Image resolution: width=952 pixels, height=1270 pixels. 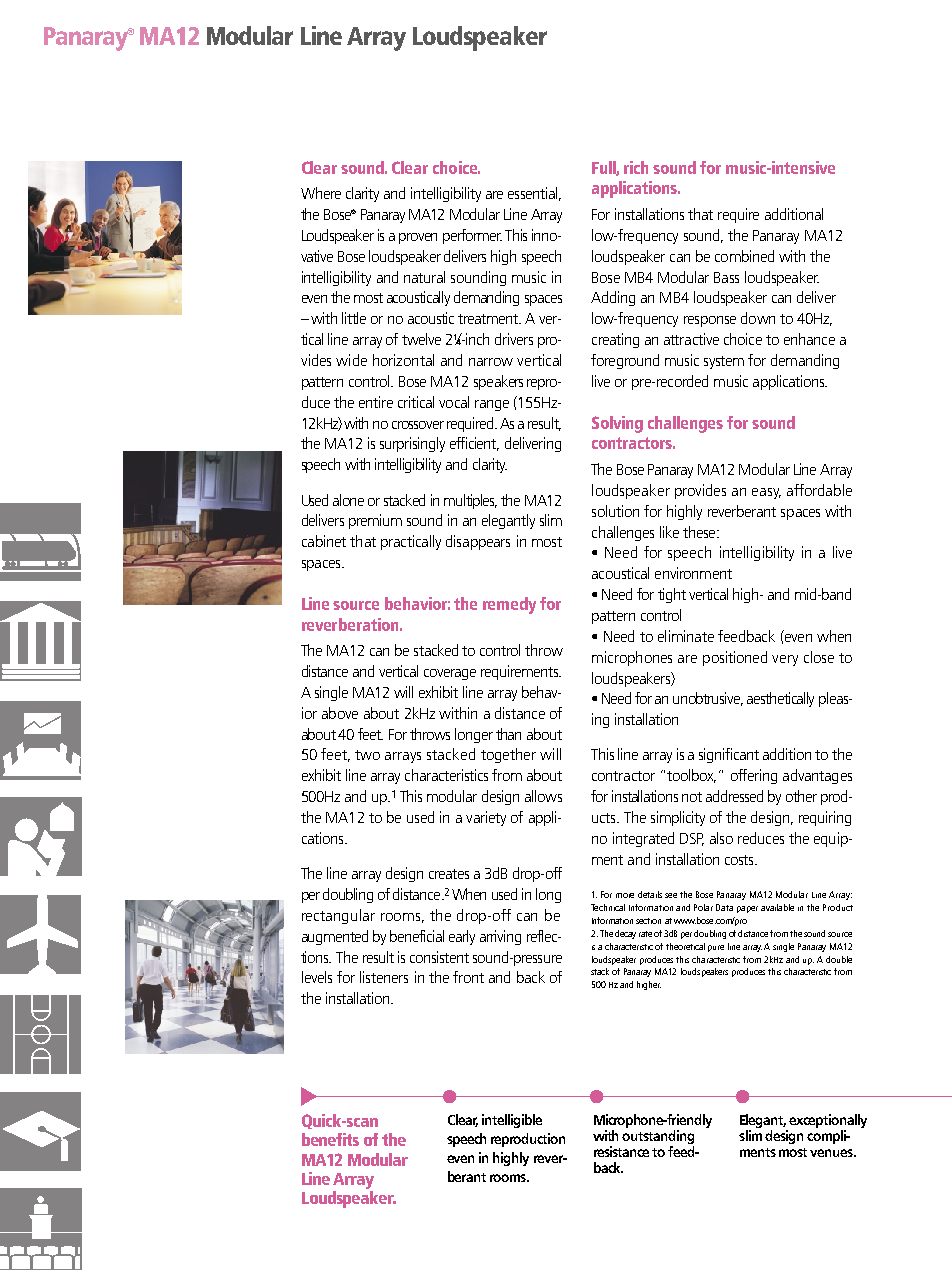 What do you see at coordinates (785, 660) in the document?
I see `very` at bounding box center [785, 660].
